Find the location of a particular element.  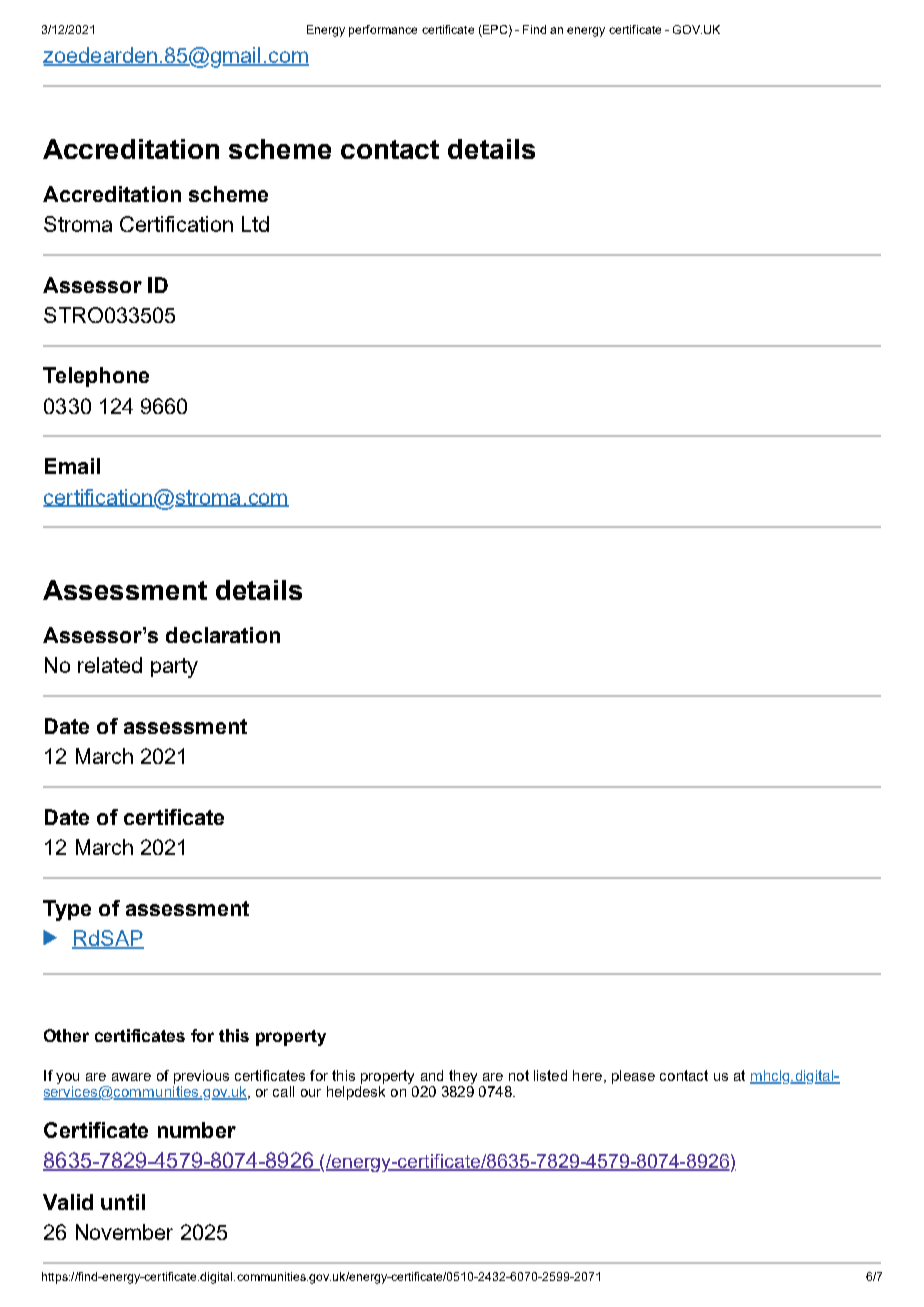

not is located at coordinates (519, 1075).
